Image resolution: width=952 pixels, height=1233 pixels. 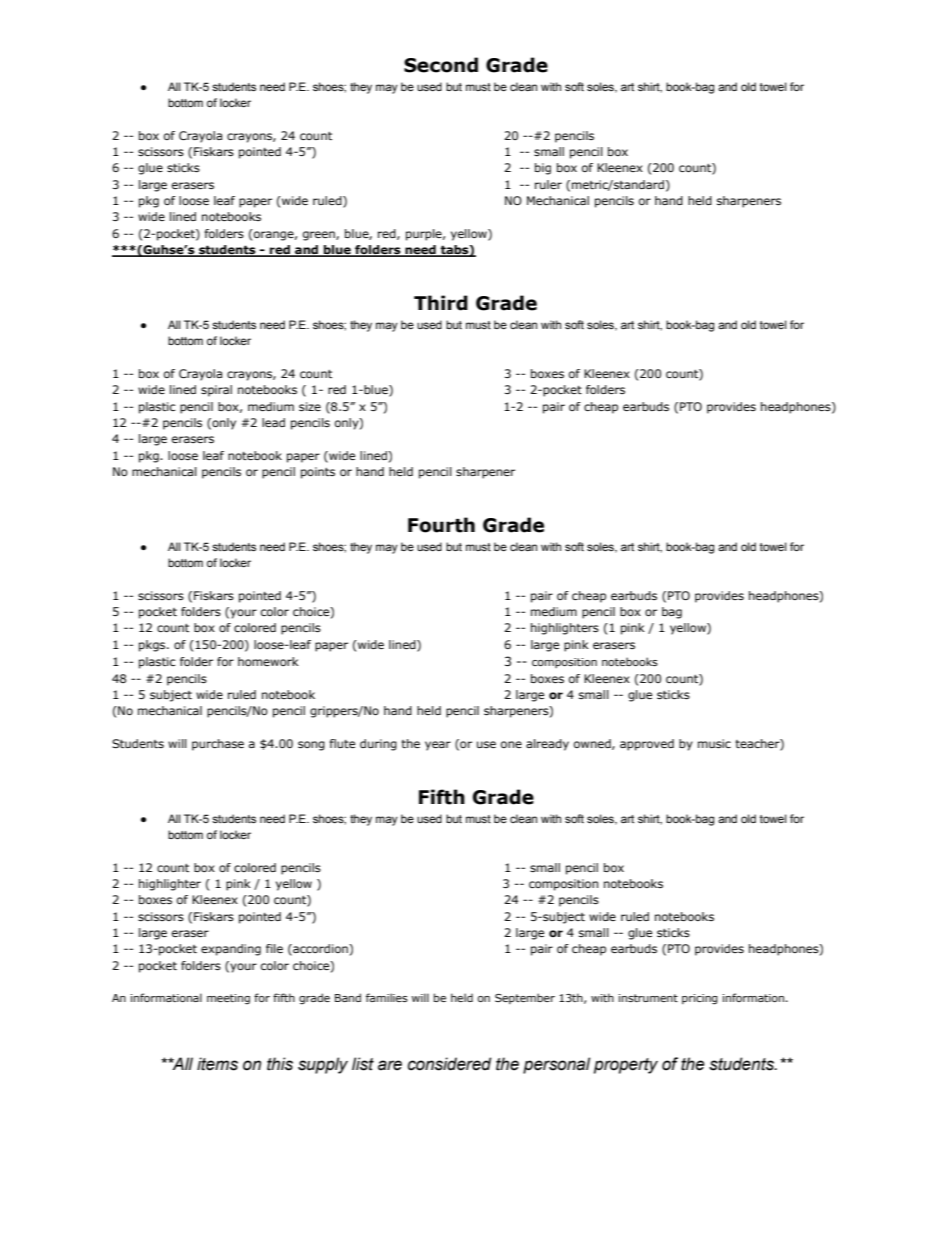 I want to click on items, so click(x=217, y=1064).
